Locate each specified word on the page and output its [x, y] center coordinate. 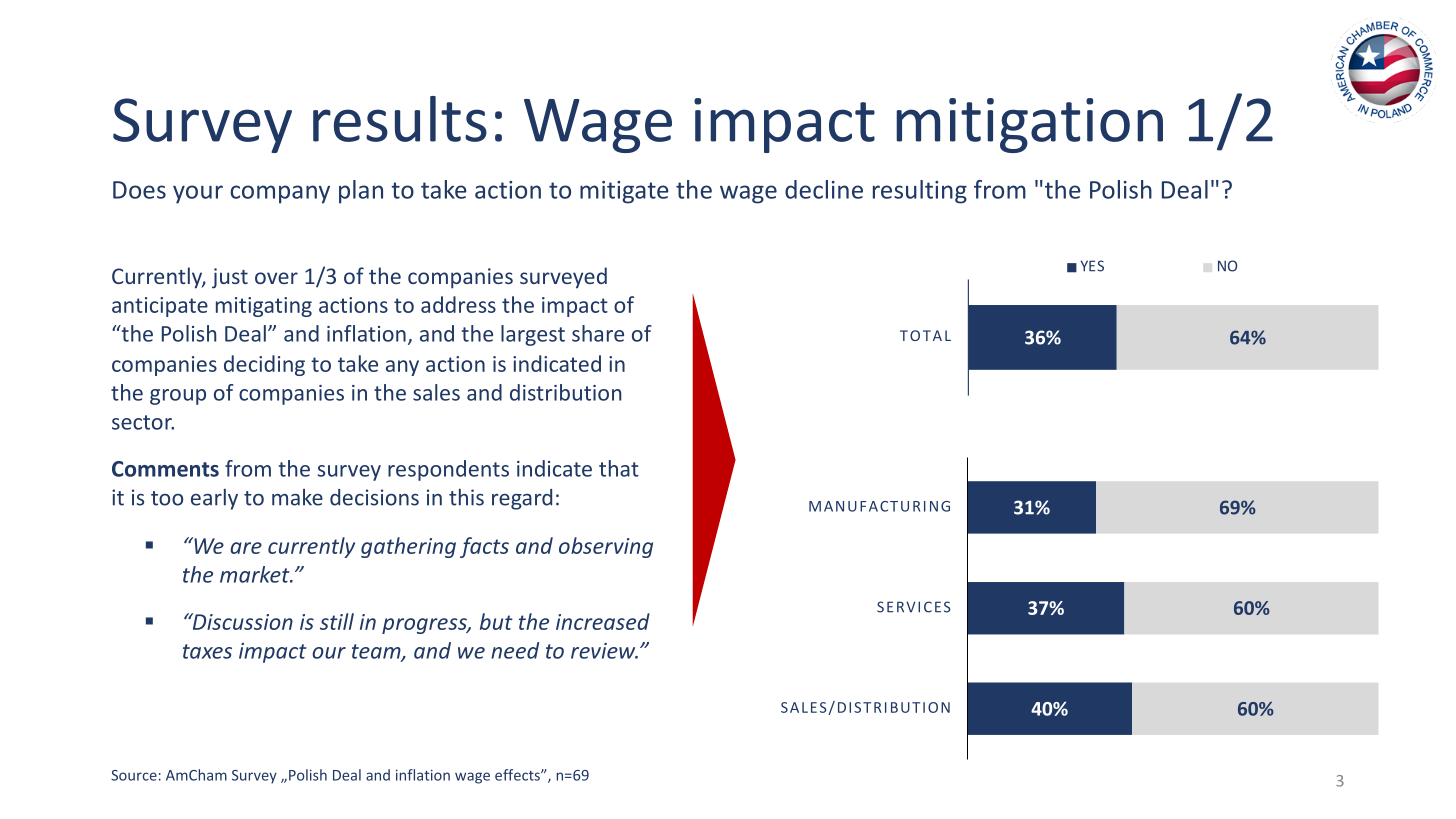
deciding [264, 365]
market [256, 574]
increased [603, 621]
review [604, 651]
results [400, 119]
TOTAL [925, 335]
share [598, 333]
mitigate [624, 192]
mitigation [1029, 125]
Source [134, 775]
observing [606, 547]
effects [518, 775]
